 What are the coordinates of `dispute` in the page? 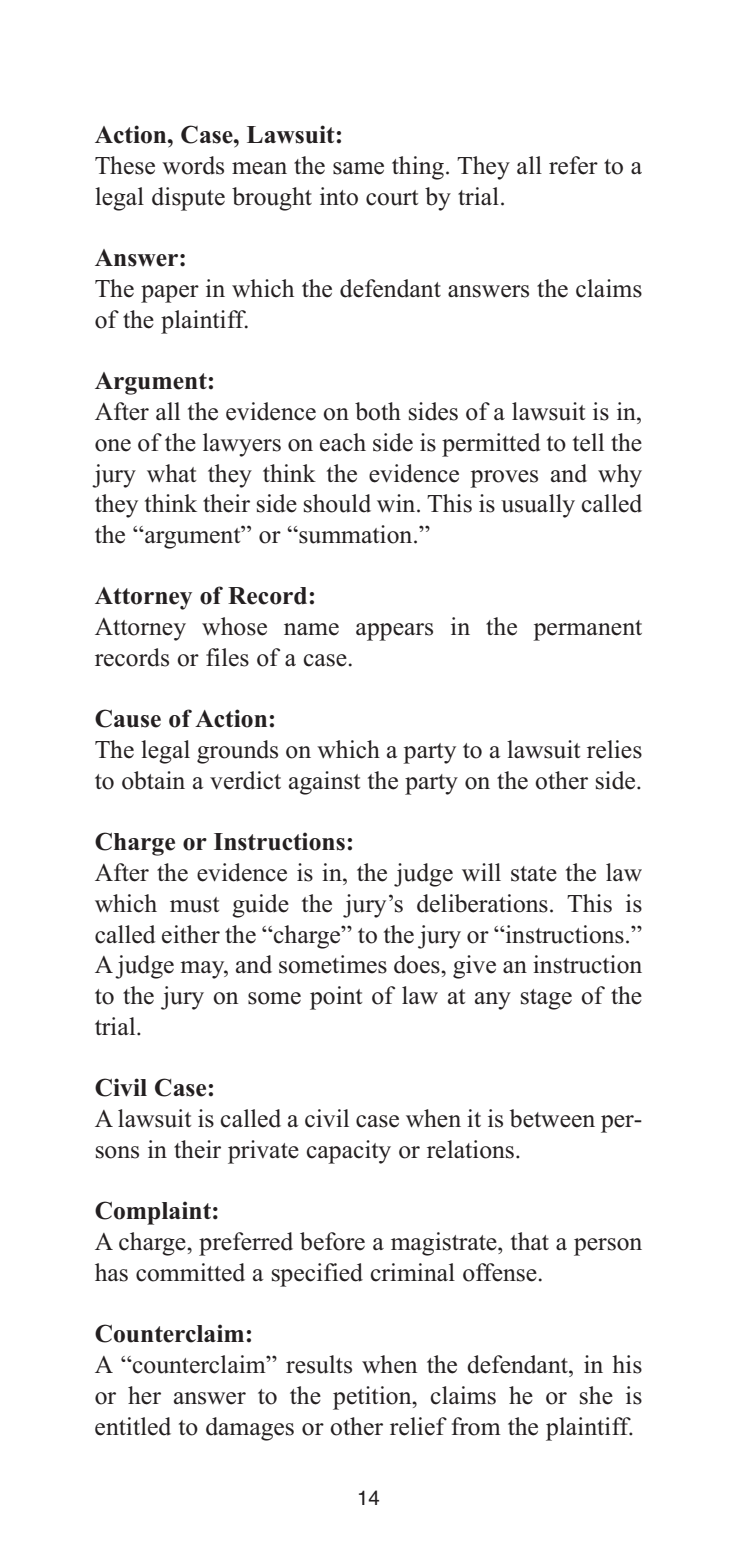 It's located at (188, 199).
